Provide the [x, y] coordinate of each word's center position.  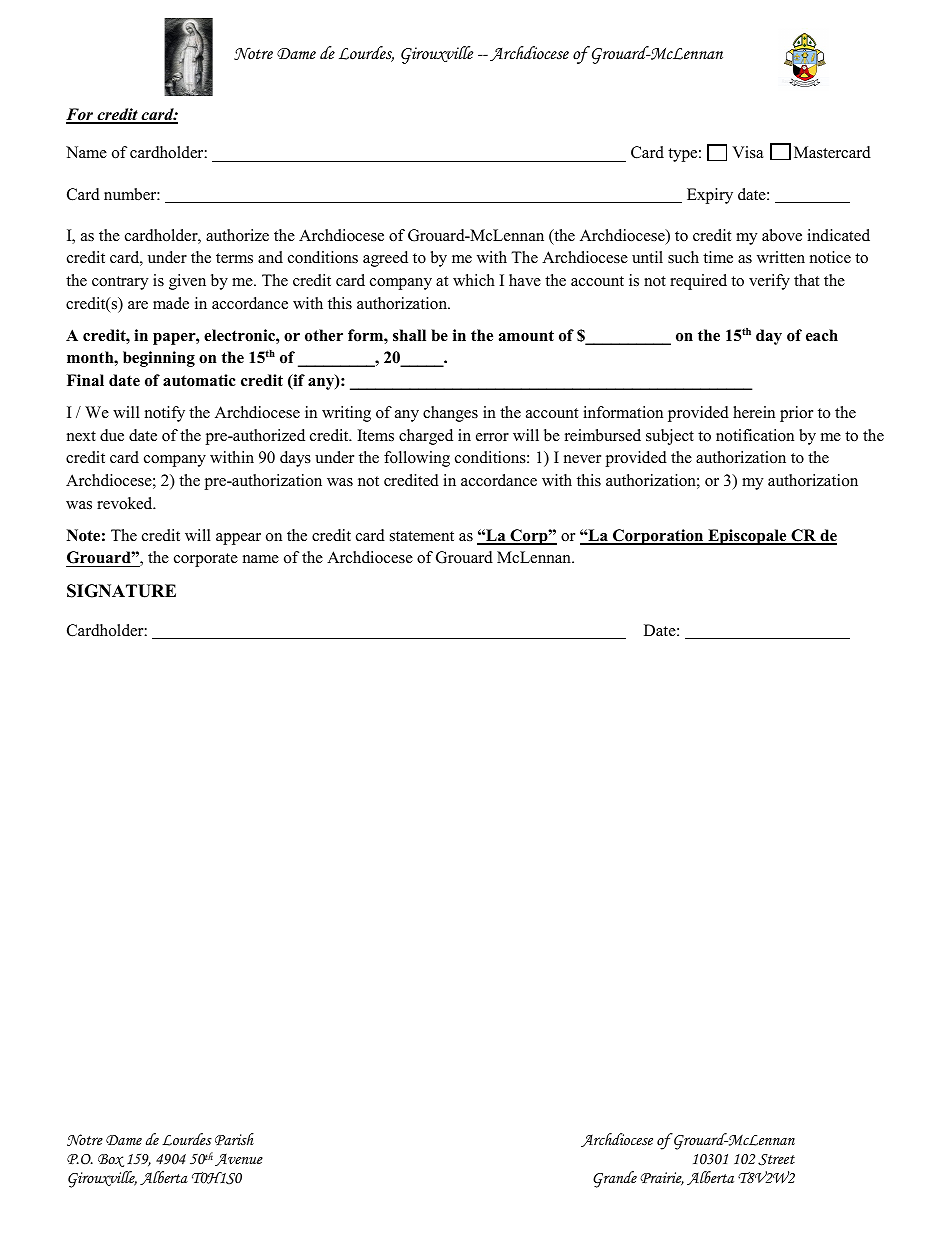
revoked [126, 503]
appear [238, 539]
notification [755, 435]
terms [234, 258]
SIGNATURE [121, 591]
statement [422, 536]
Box [111, 1160]
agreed [385, 259]
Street [776, 1160]
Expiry [710, 196]
